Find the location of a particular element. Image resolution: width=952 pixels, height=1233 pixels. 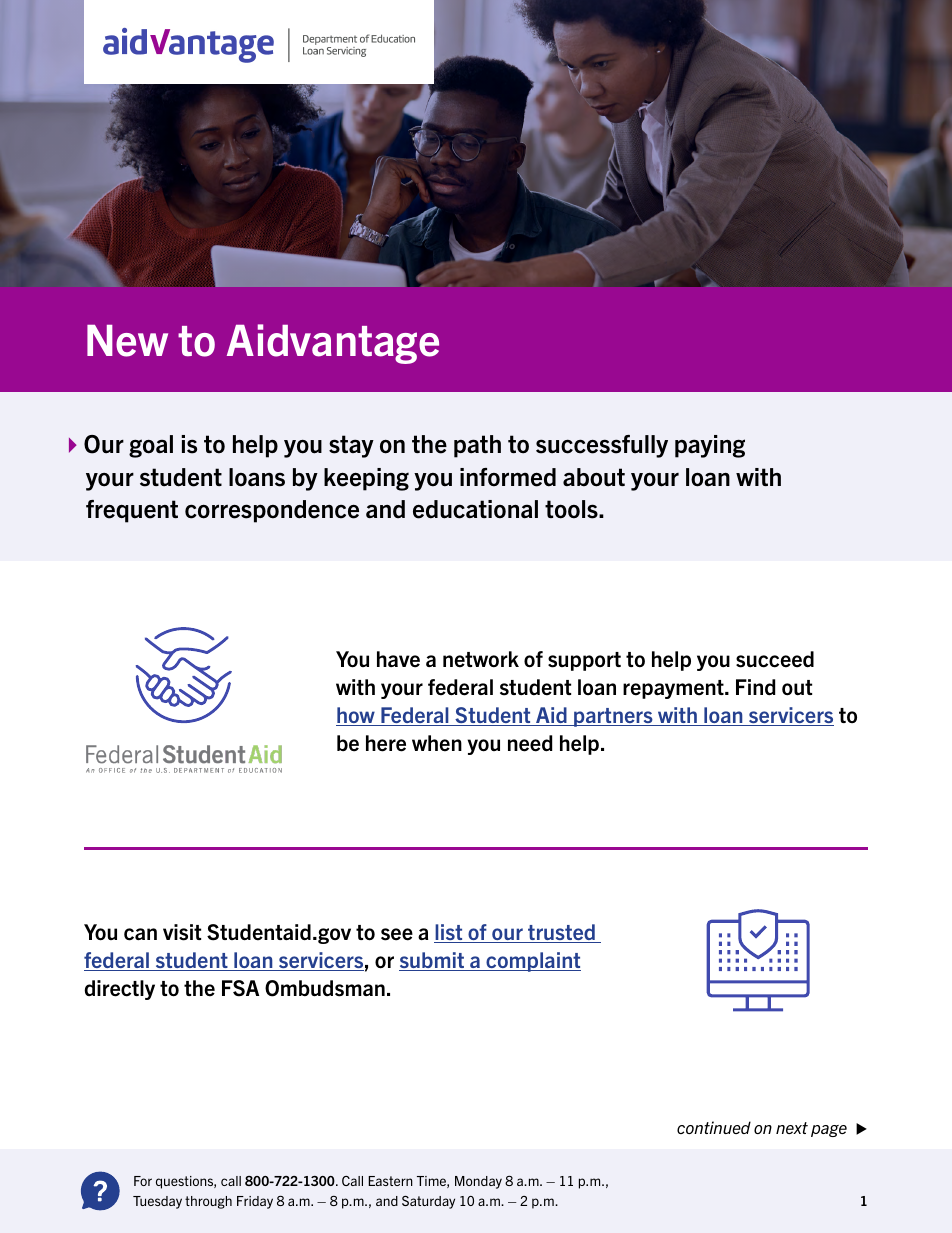

FSA is located at coordinates (240, 988).
